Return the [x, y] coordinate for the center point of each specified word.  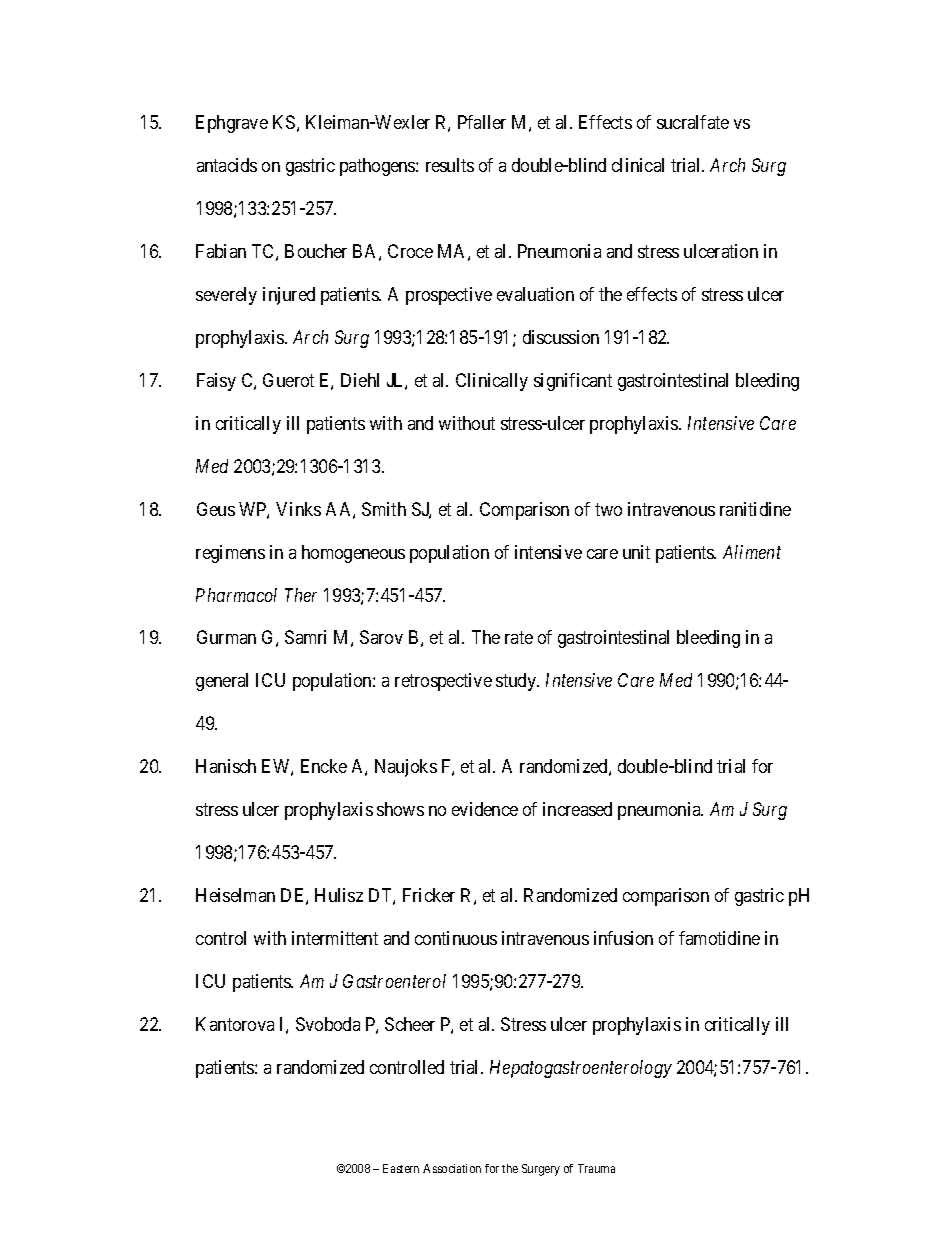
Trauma [596, 1168]
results [450, 165]
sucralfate [693, 122]
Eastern [401, 1168]
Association [452, 1168]
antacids [227, 165]
